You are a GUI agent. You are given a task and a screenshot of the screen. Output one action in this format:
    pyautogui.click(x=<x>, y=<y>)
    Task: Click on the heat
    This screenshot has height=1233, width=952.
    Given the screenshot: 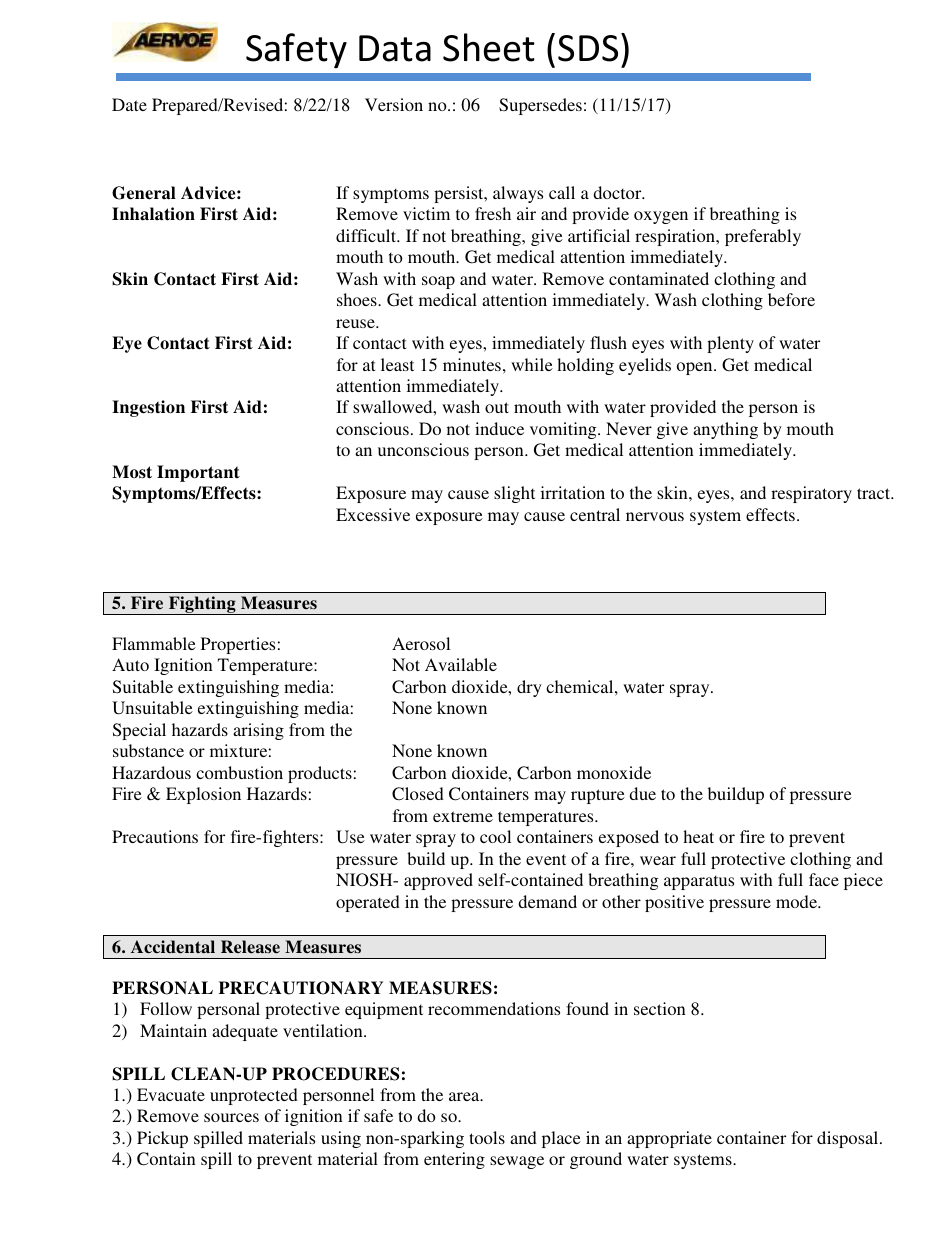 What is the action you would take?
    pyautogui.click(x=698, y=836)
